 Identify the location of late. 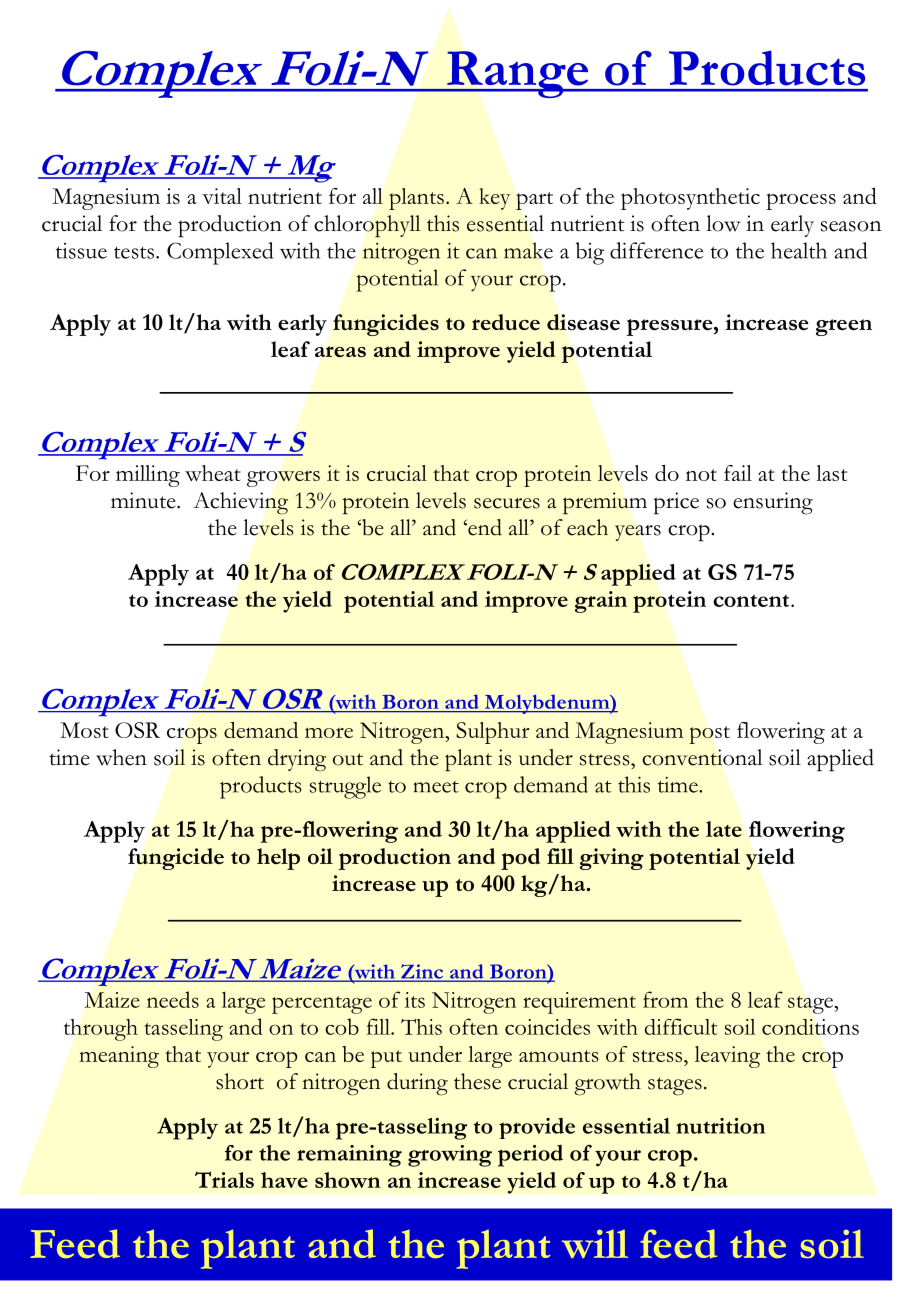
(724, 829).
